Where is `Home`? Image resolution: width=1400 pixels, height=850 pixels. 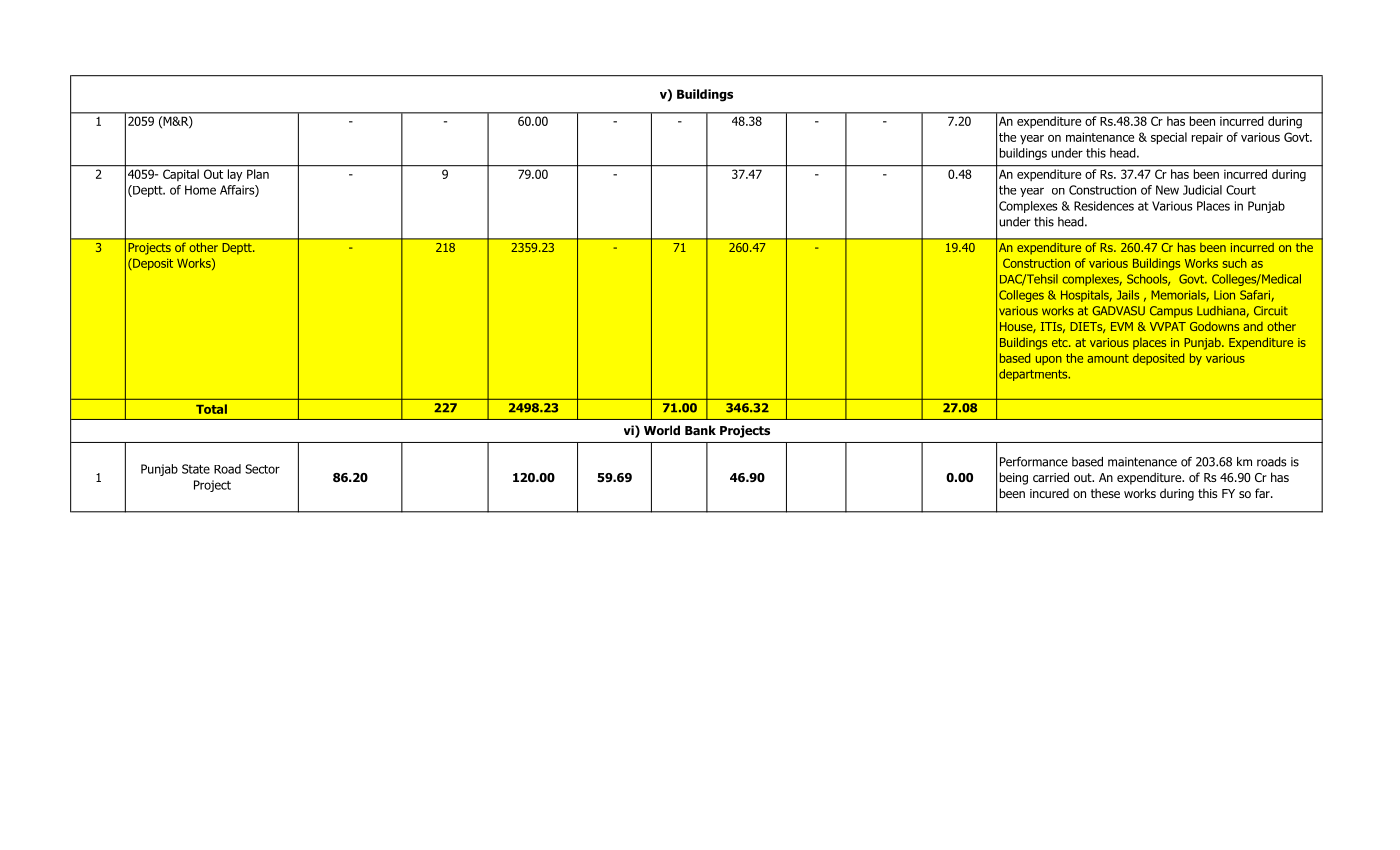
Home is located at coordinates (200, 190).
